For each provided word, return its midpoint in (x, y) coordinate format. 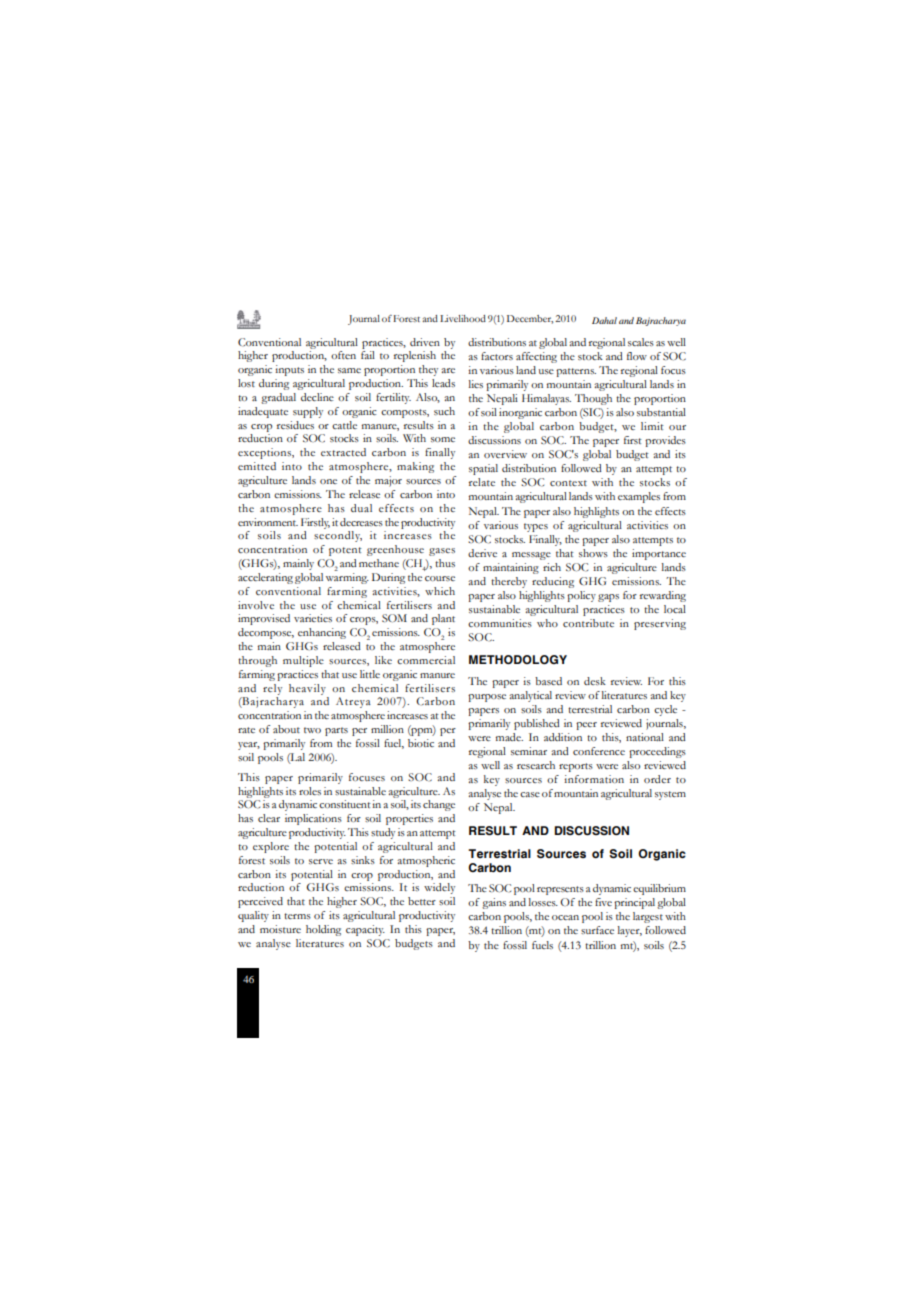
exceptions (265, 453)
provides (665, 441)
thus (445, 563)
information (594, 779)
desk (595, 681)
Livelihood (463, 318)
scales (641, 342)
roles (310, 791)
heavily (307, 689)
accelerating (265, 578)
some (443, 439)
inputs (289, 370)
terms (297, 916)
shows (593, 553)
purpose (487, 698)
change (439, 805)
